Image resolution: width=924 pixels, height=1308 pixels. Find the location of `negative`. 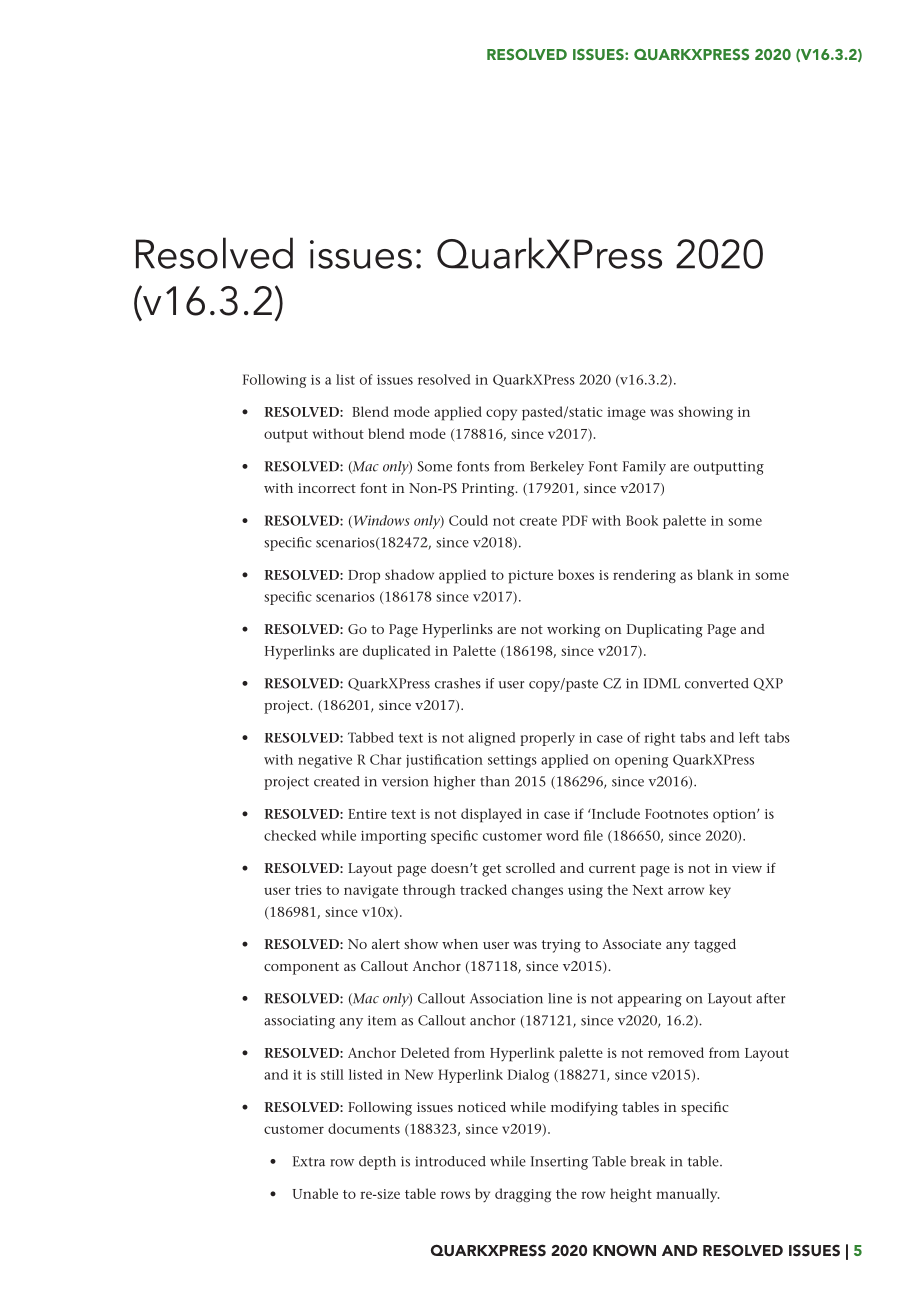

negative is located at coordinates (325, 761).
